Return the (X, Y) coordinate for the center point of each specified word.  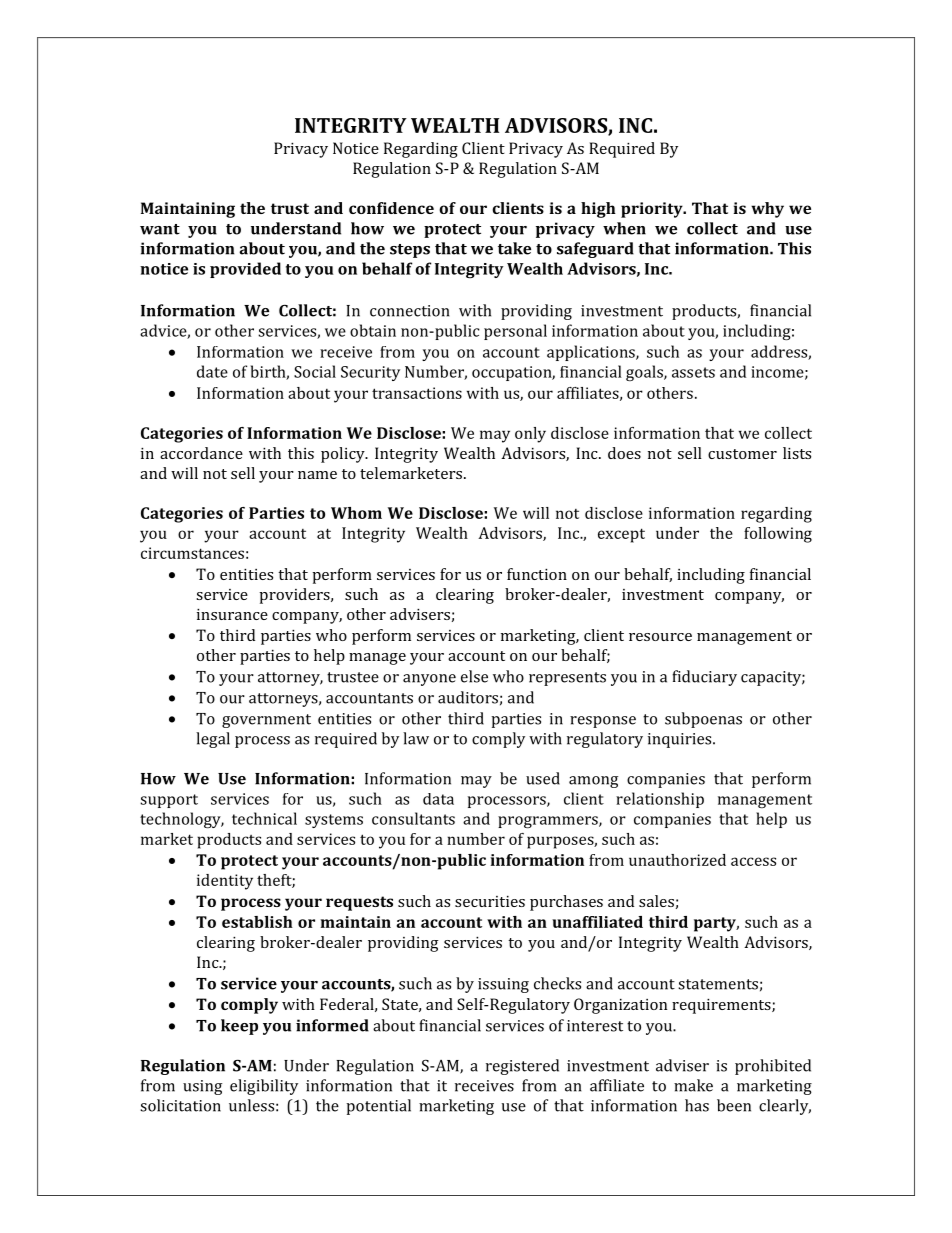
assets (693, 372)
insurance (232, 614)
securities (490, 901)
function (537, 574)
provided (245, 270)
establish (257, 922)
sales (656, 901)
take (514, 248)
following (778, 535)
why (767, 210)
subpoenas (703, 720)
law (416, 738)
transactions (417, 393)
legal (213, 740)
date (212, 371)
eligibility (264, 1087)
